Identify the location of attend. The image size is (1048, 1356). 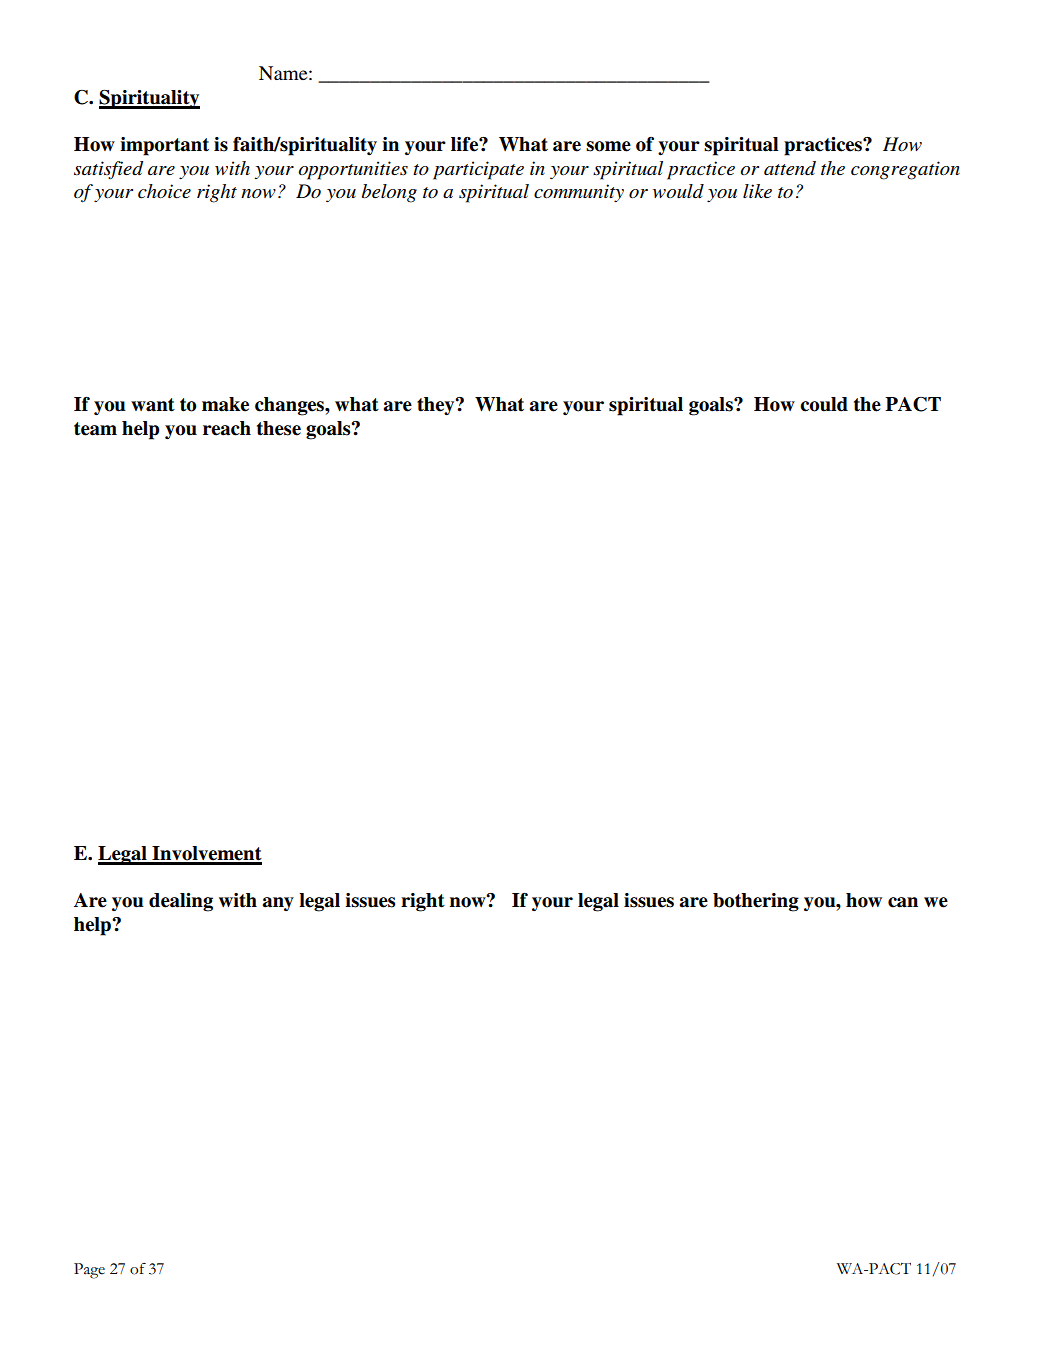
(790, 168).
